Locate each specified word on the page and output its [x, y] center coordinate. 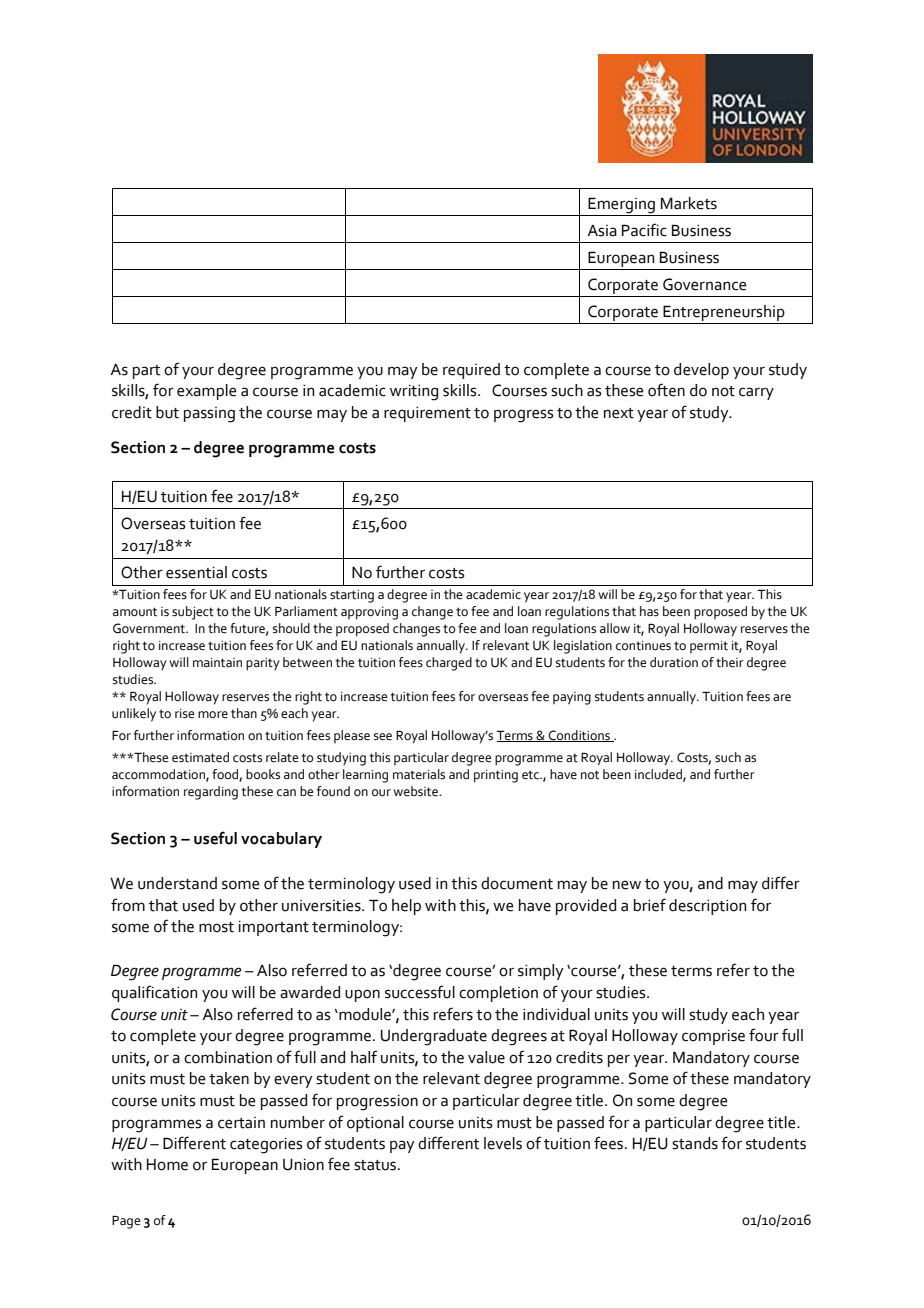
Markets [689, 203]
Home [167, 1165]
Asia [602, 231]
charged [449, 664]
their [730, 662]
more [213, 715]
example [207, 392]
